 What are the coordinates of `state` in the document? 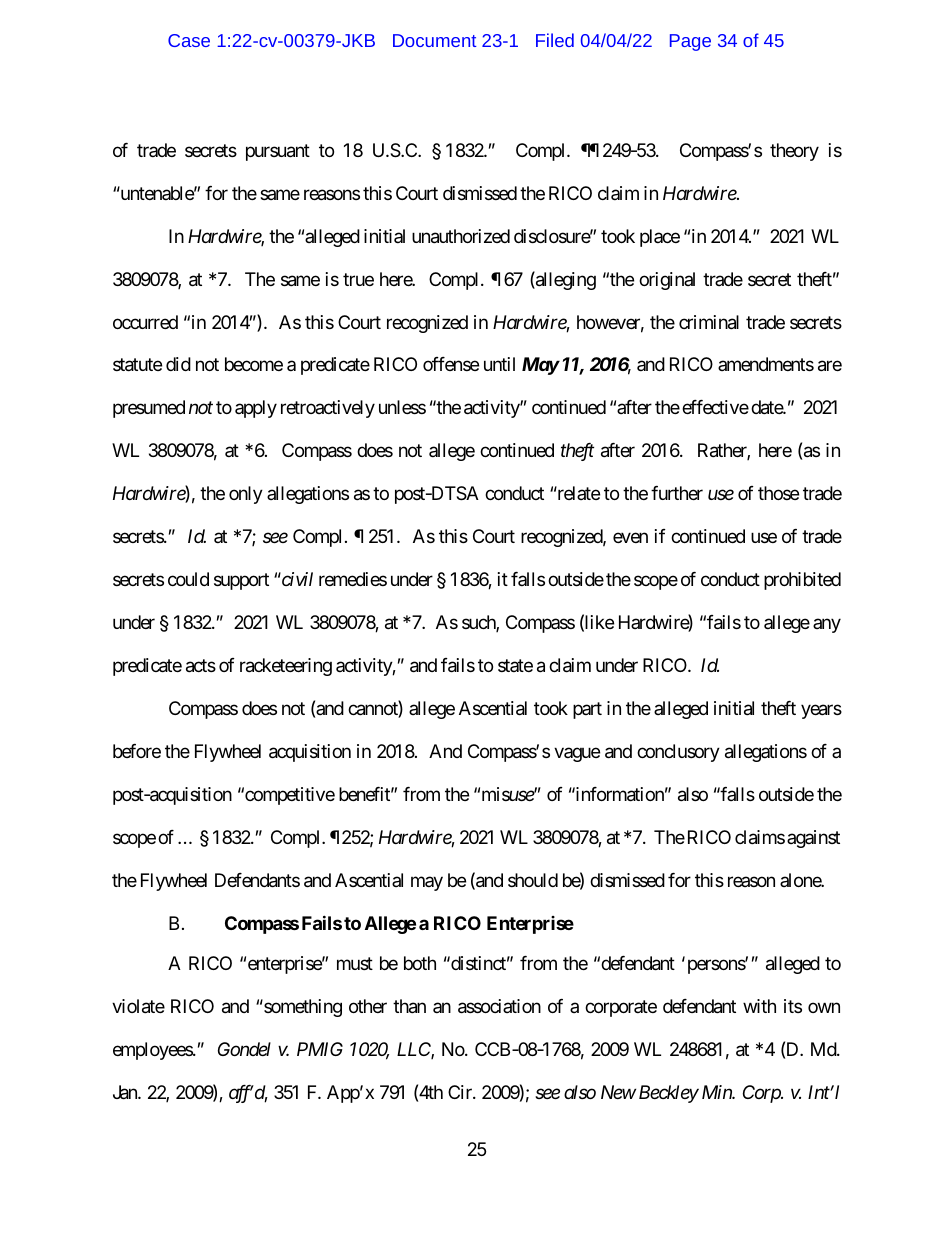 It's located at (515, 665).
